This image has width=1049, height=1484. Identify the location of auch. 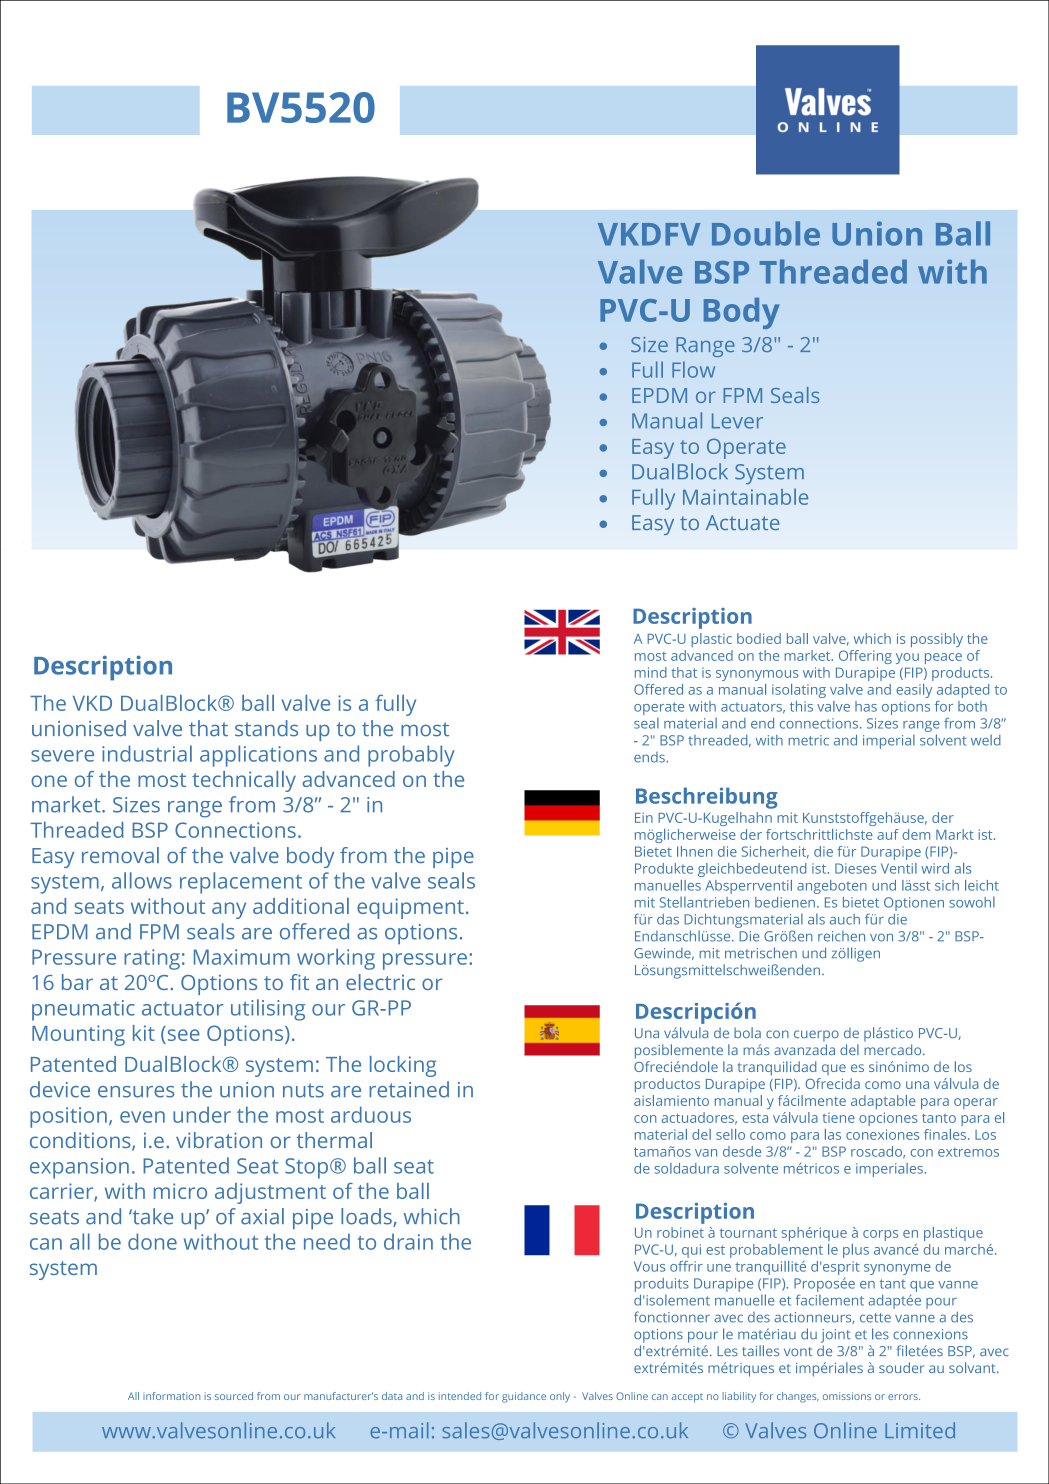
(845, 919).
